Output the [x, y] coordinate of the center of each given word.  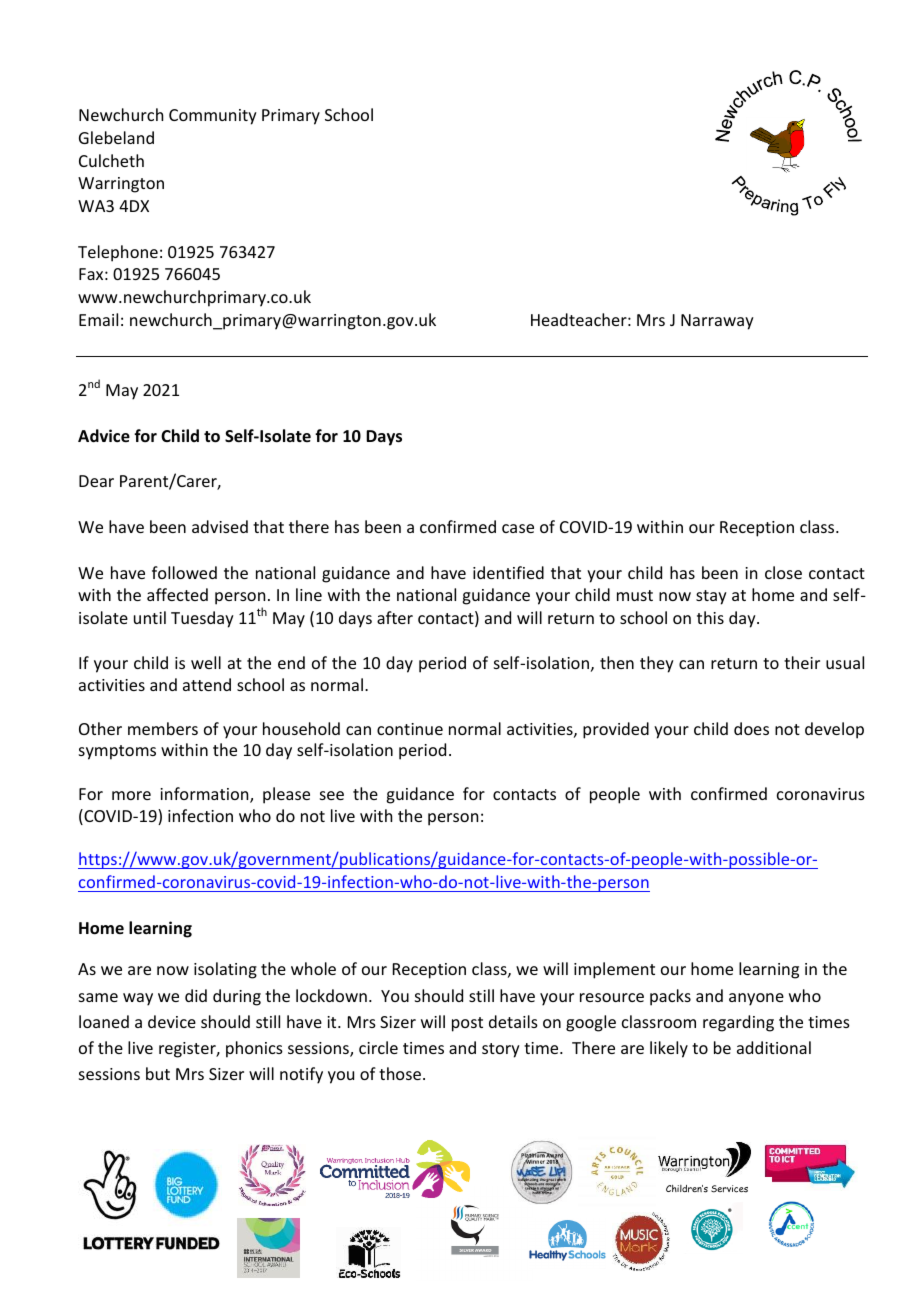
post [467, 1024]
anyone [756, 999]
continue [410, 729]
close [783, 572]
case [518, 528]
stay [711, 597]
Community [213, 117]
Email [98, 319]
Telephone [118, 253]
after [395, 617]
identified [508, 572]
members [163, 728]
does [751, 728]
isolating [225, 970]
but [158, 1073]
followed [184, 572]
